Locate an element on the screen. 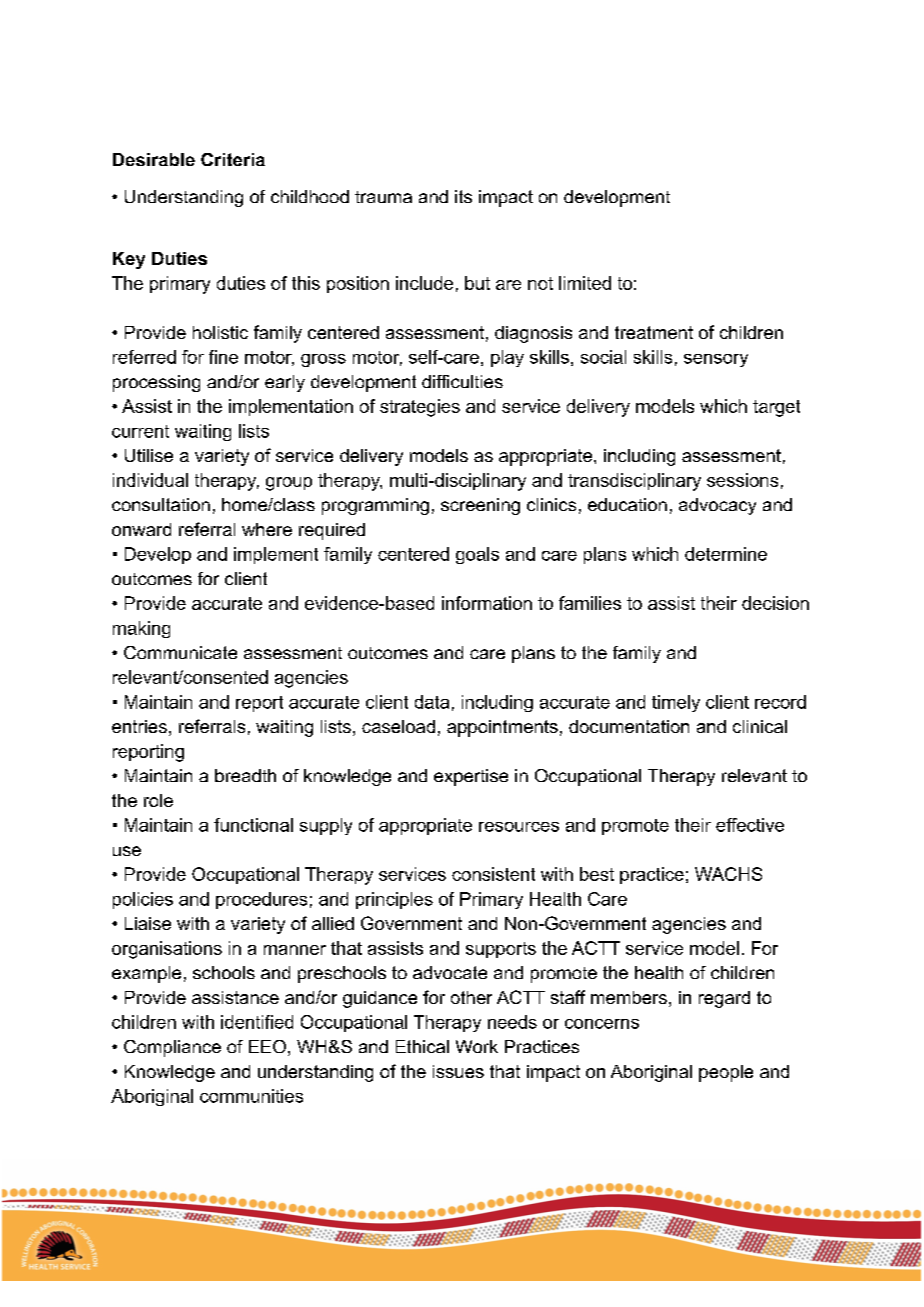 The width and height of the screenshot is (924, 1307). its is located at coordinates (463, 196).
